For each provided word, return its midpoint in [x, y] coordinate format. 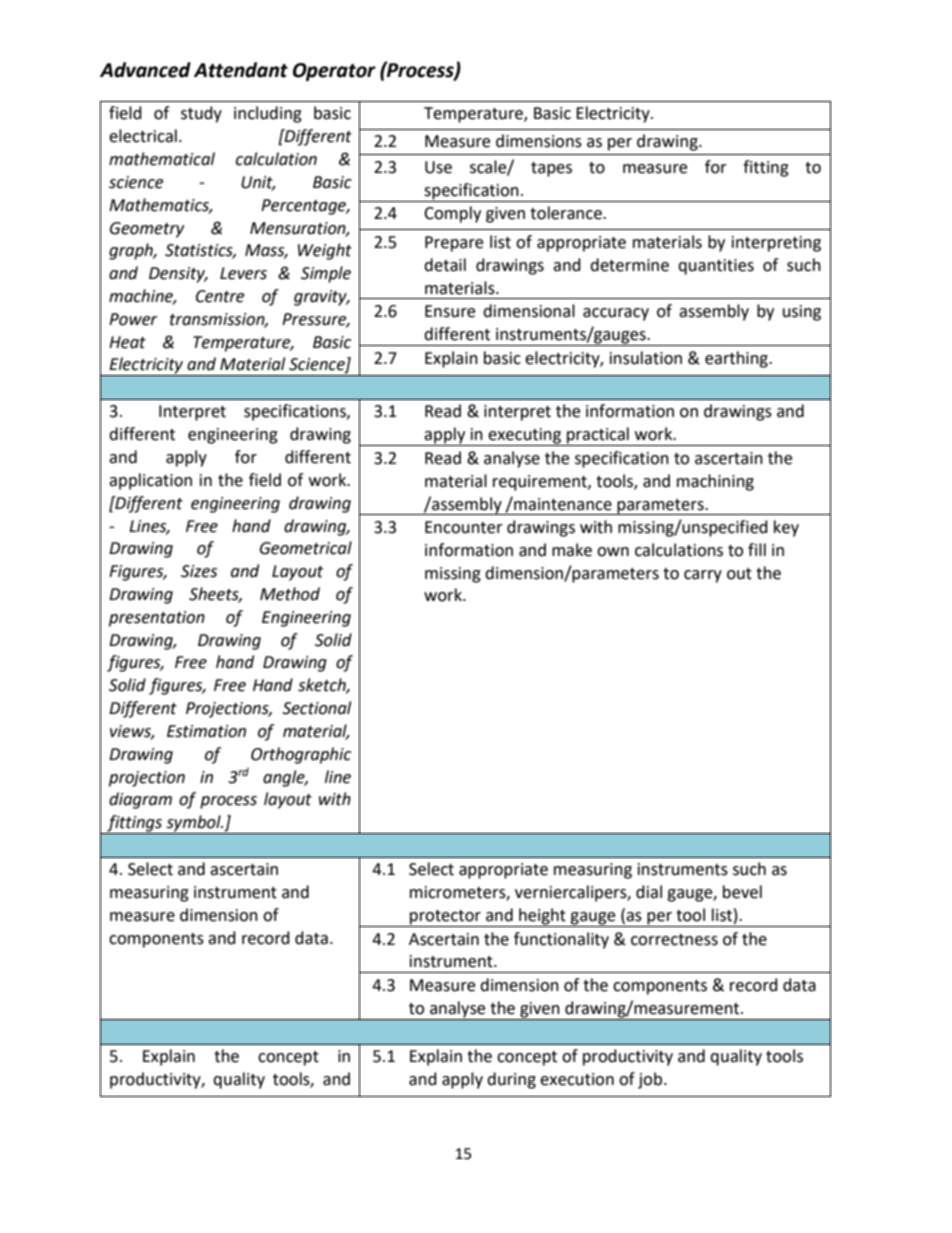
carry [703, 576]
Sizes [199, 571]
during [511, 1080]
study [201, 114]
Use [438, 167]
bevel [742, 892]
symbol [193, 824]
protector [445, 918]
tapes [551, 169]
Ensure [450, 311]
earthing [737, 359]
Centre [220, 296]
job [651, 1080]
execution [577, 1079]
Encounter [464, 527]
